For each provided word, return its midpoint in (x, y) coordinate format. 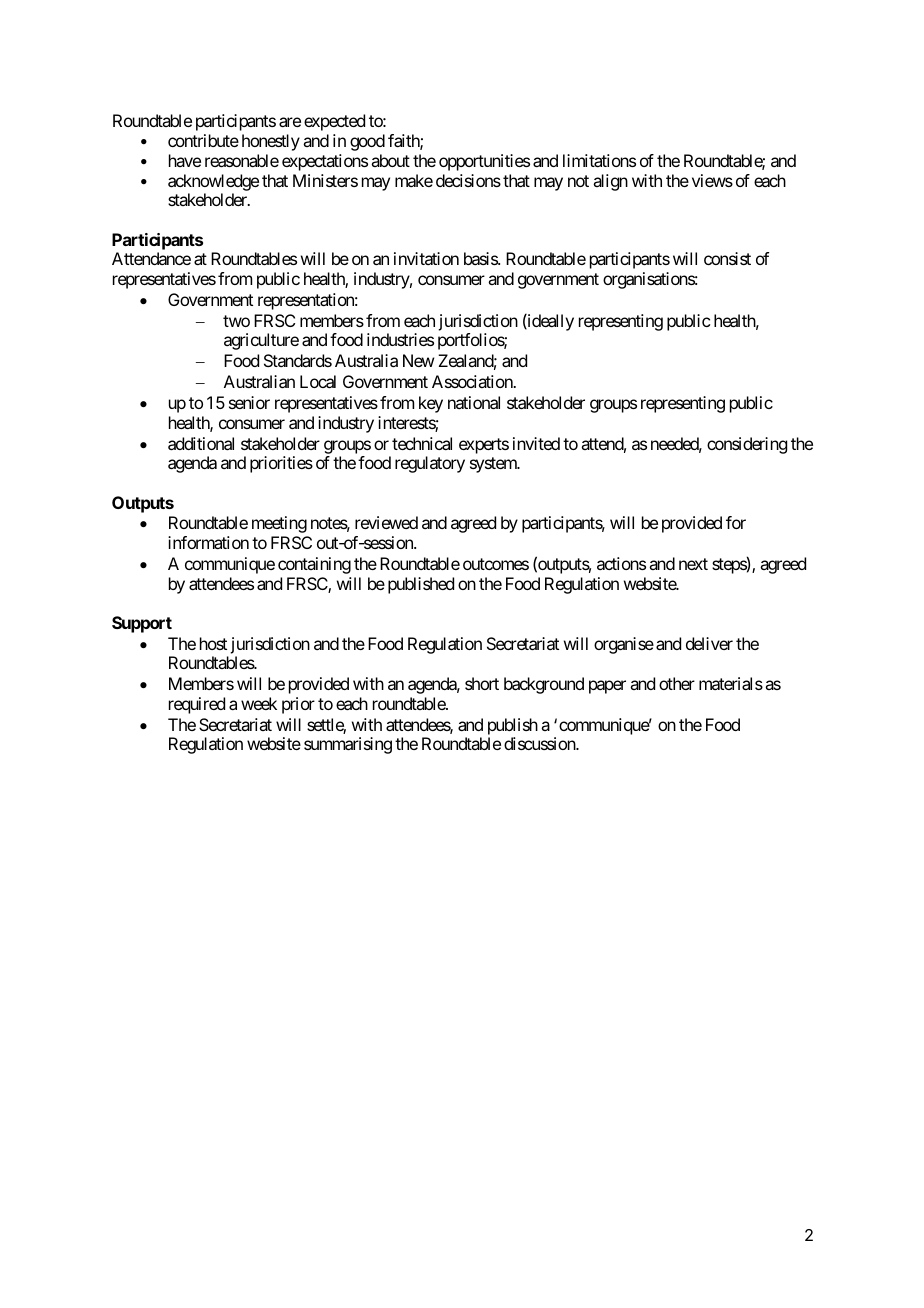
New (418, 360)
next (693, 564)
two (236, 321)
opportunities (484, 162)
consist (727, 258)
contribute (203, 140)
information (208, 542)
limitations (599, 160)
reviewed (386, 522)
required (197, 705)
